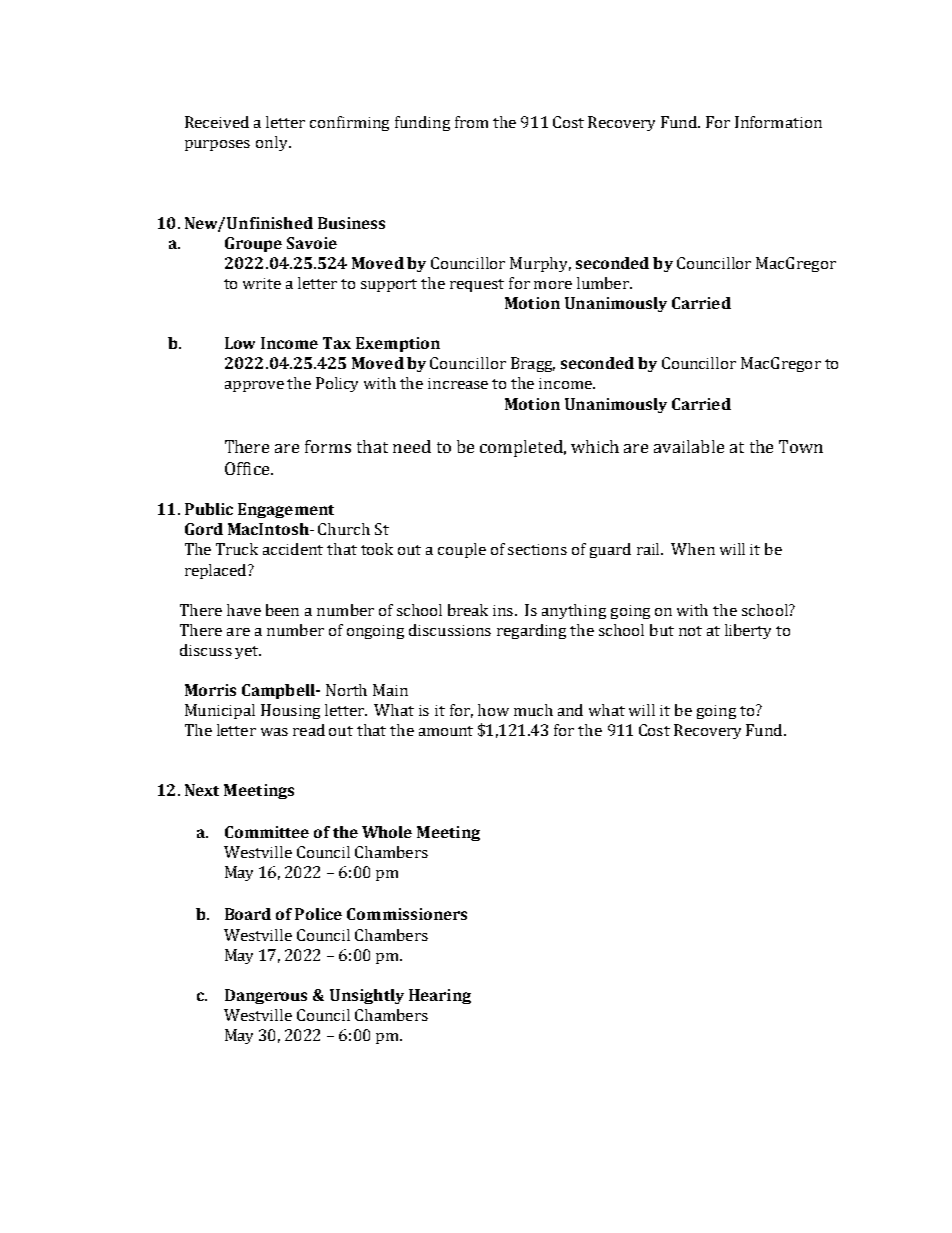 The image size is (952, 1233). What do you see at coordinates (440, 996) in the screenshot?
I see `Hearing` at bounding box center [440, 996].
